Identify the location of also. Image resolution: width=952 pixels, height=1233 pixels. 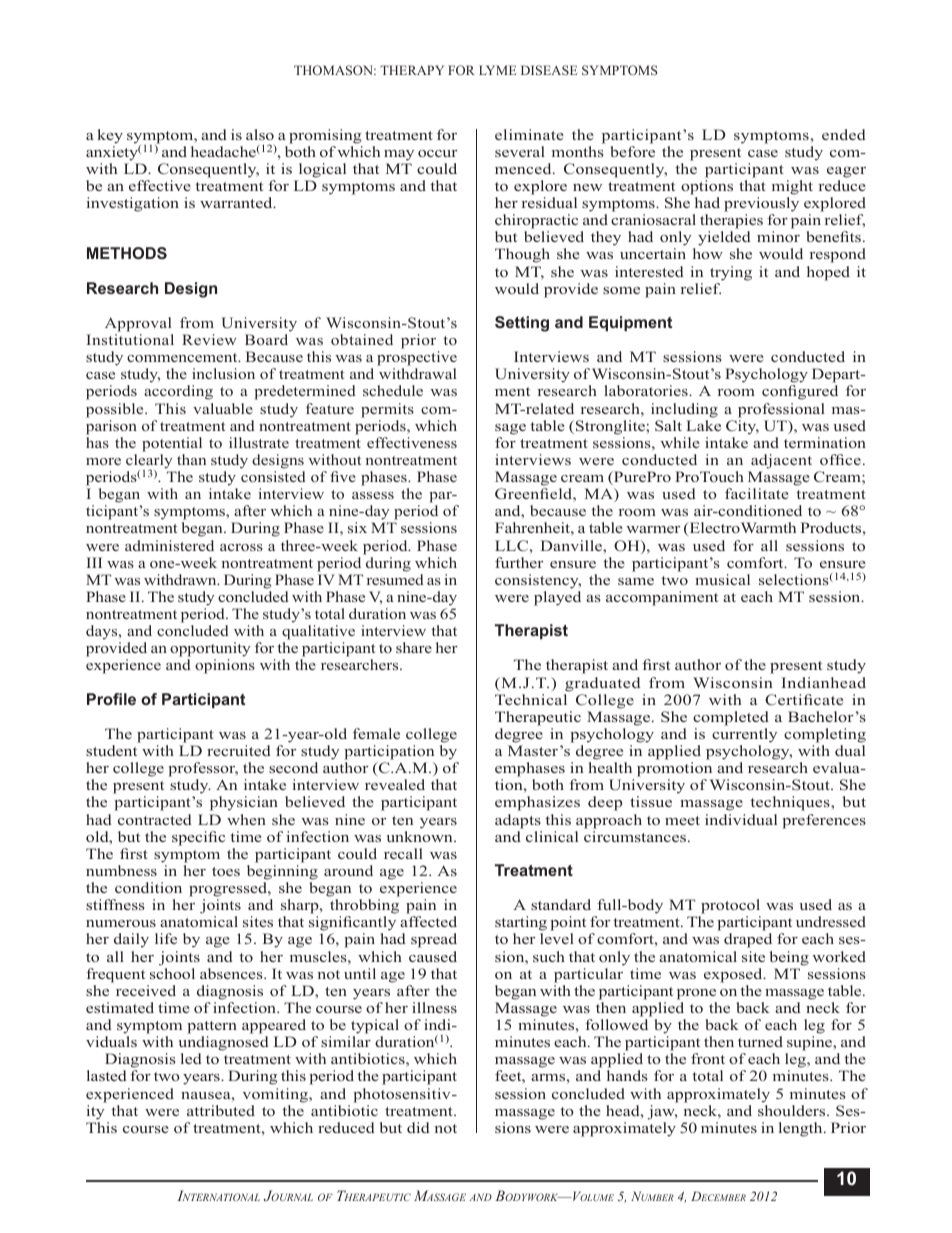
(260, 134).
